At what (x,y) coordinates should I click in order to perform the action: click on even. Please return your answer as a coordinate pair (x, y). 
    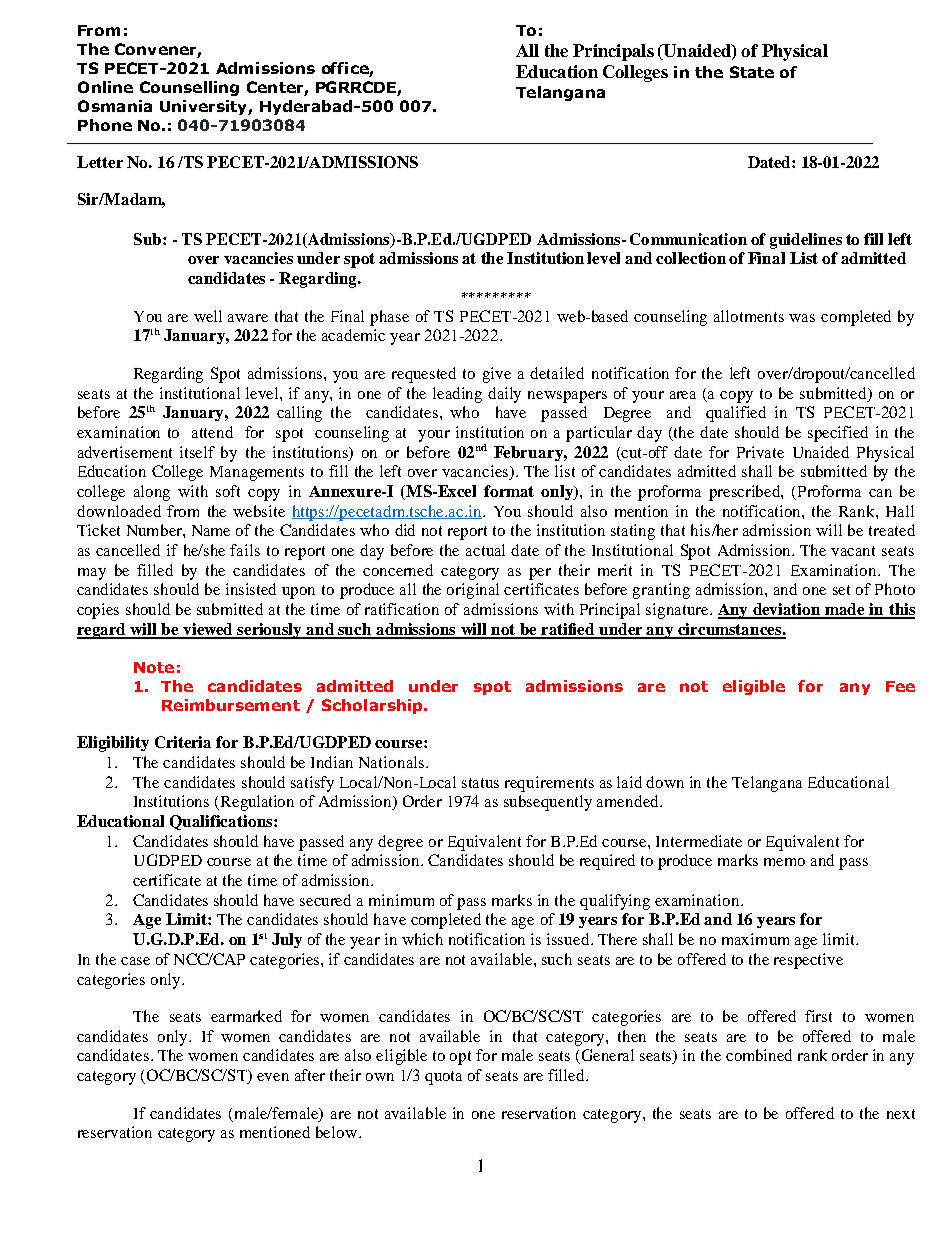
    Looking at the image, I should click on (273, 1077).
